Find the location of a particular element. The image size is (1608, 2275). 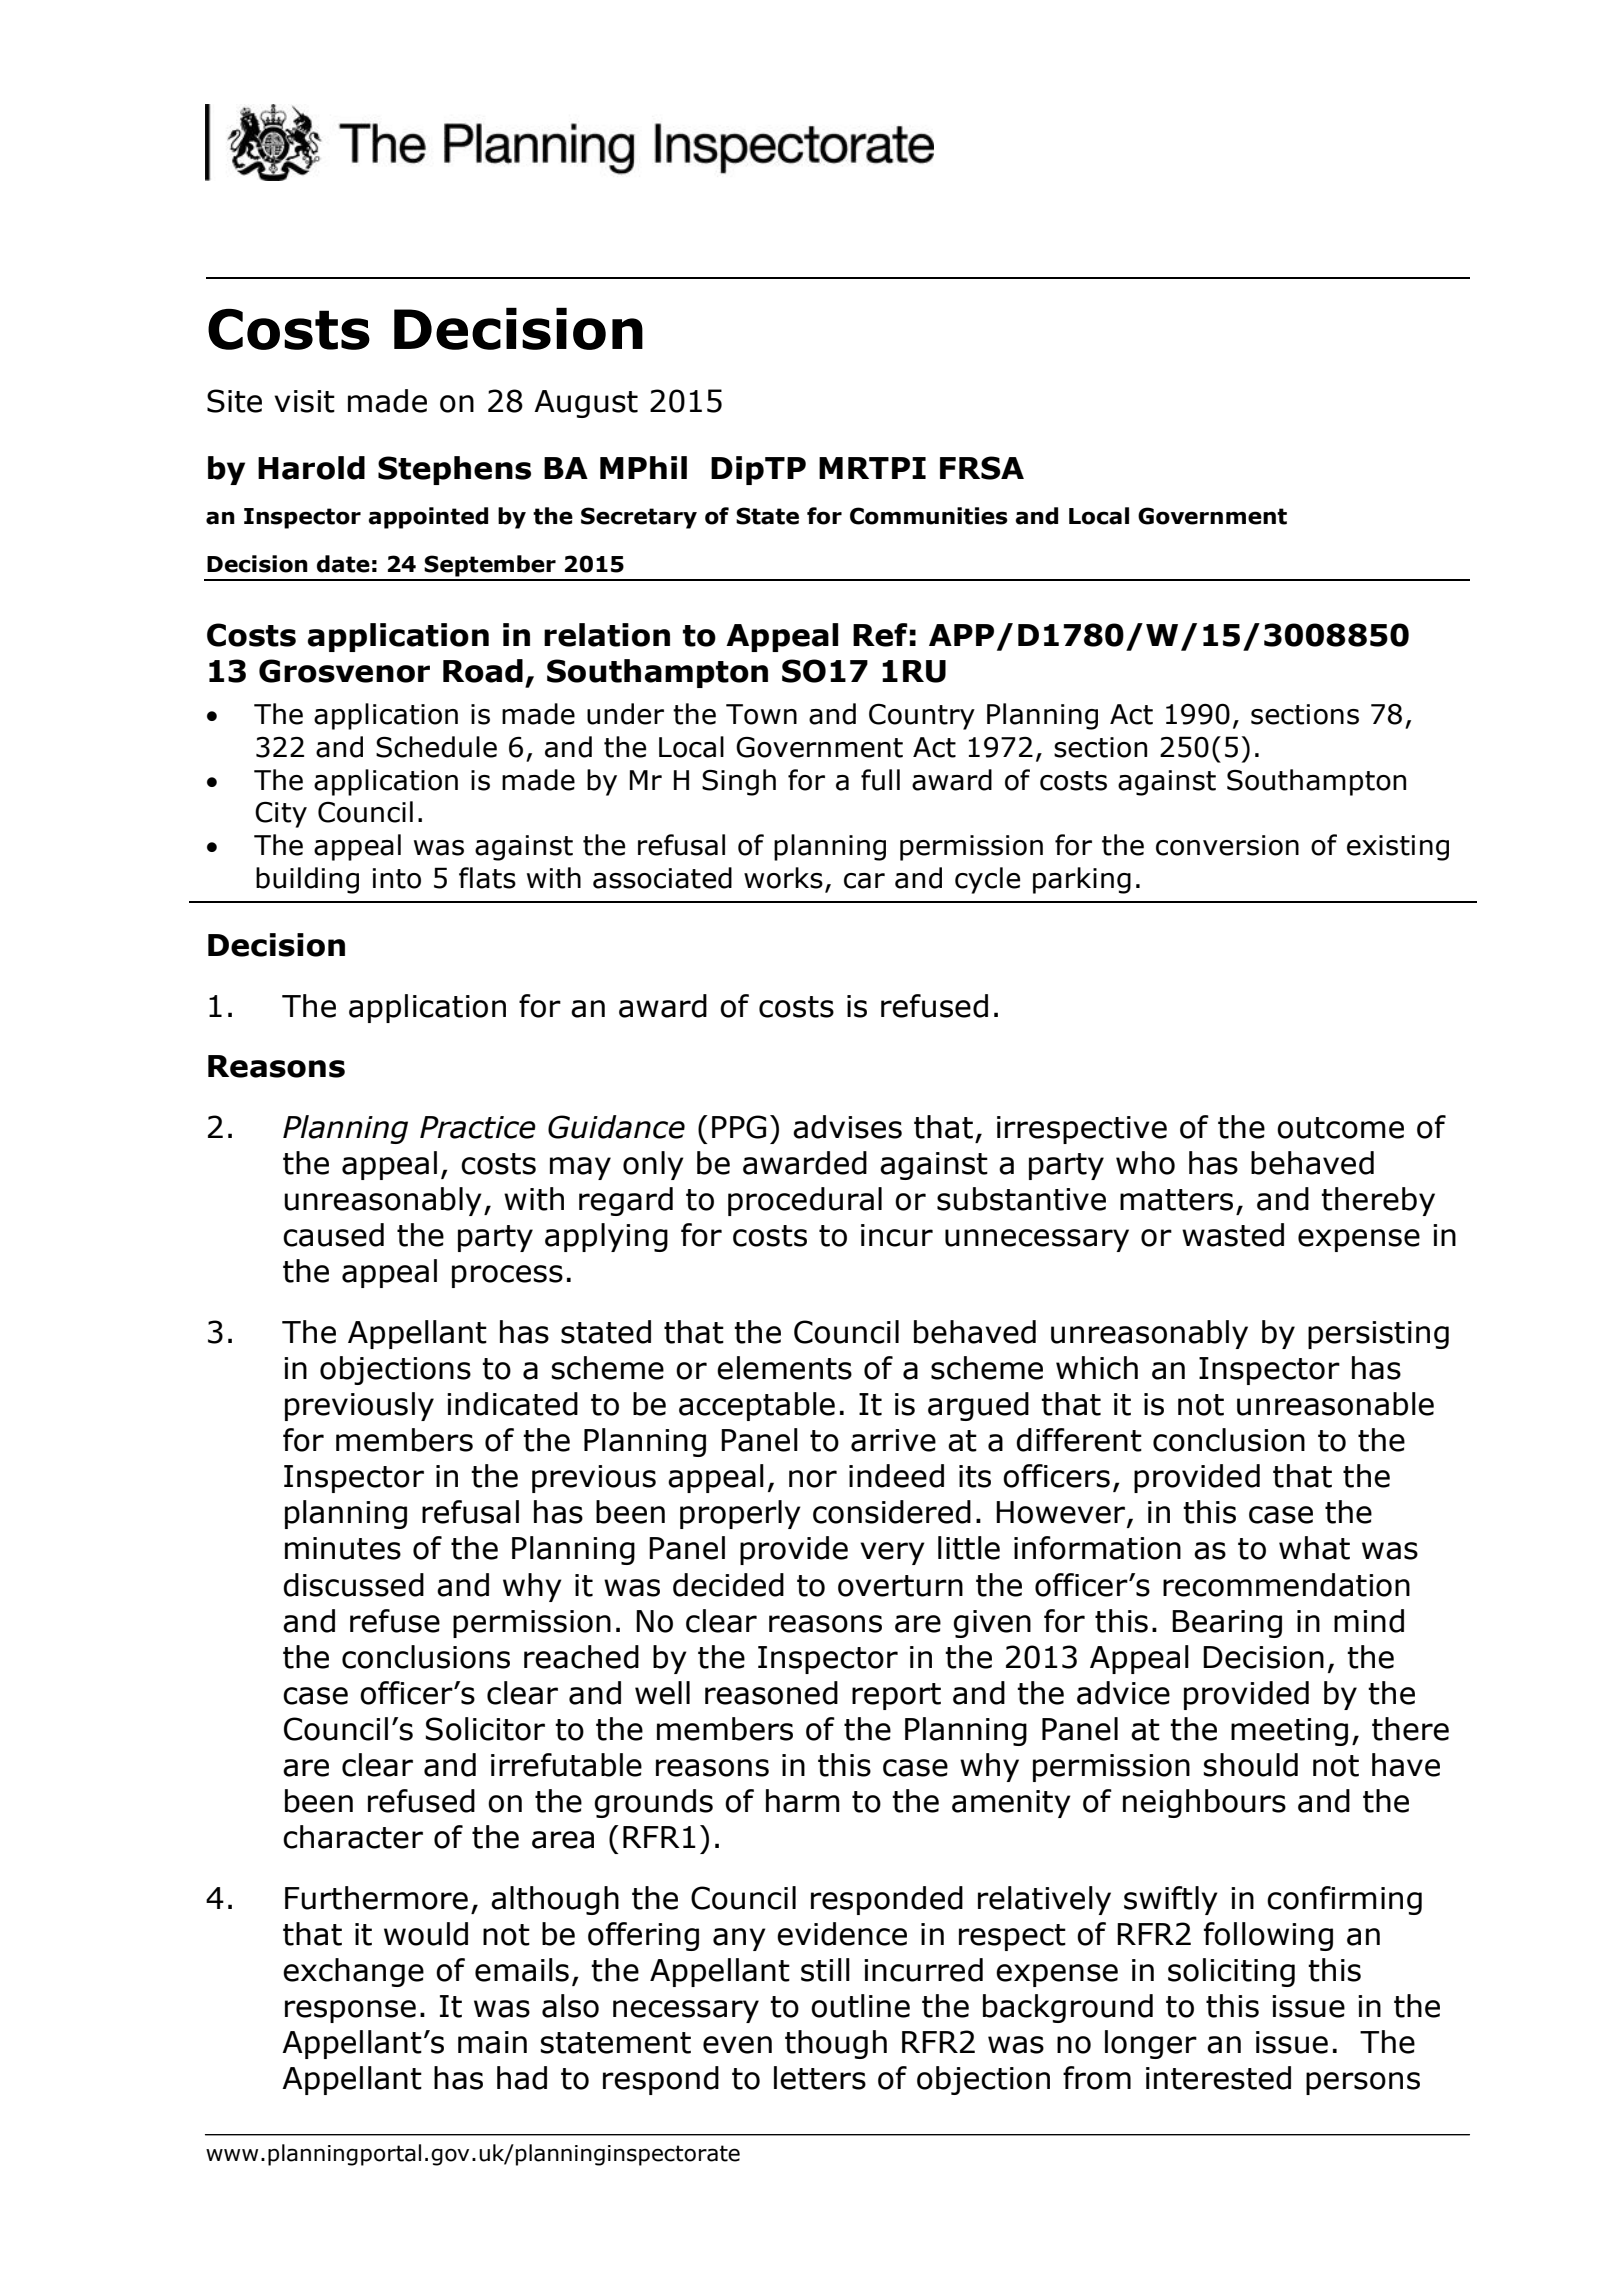

Country is located at coordinates (922, 716).
